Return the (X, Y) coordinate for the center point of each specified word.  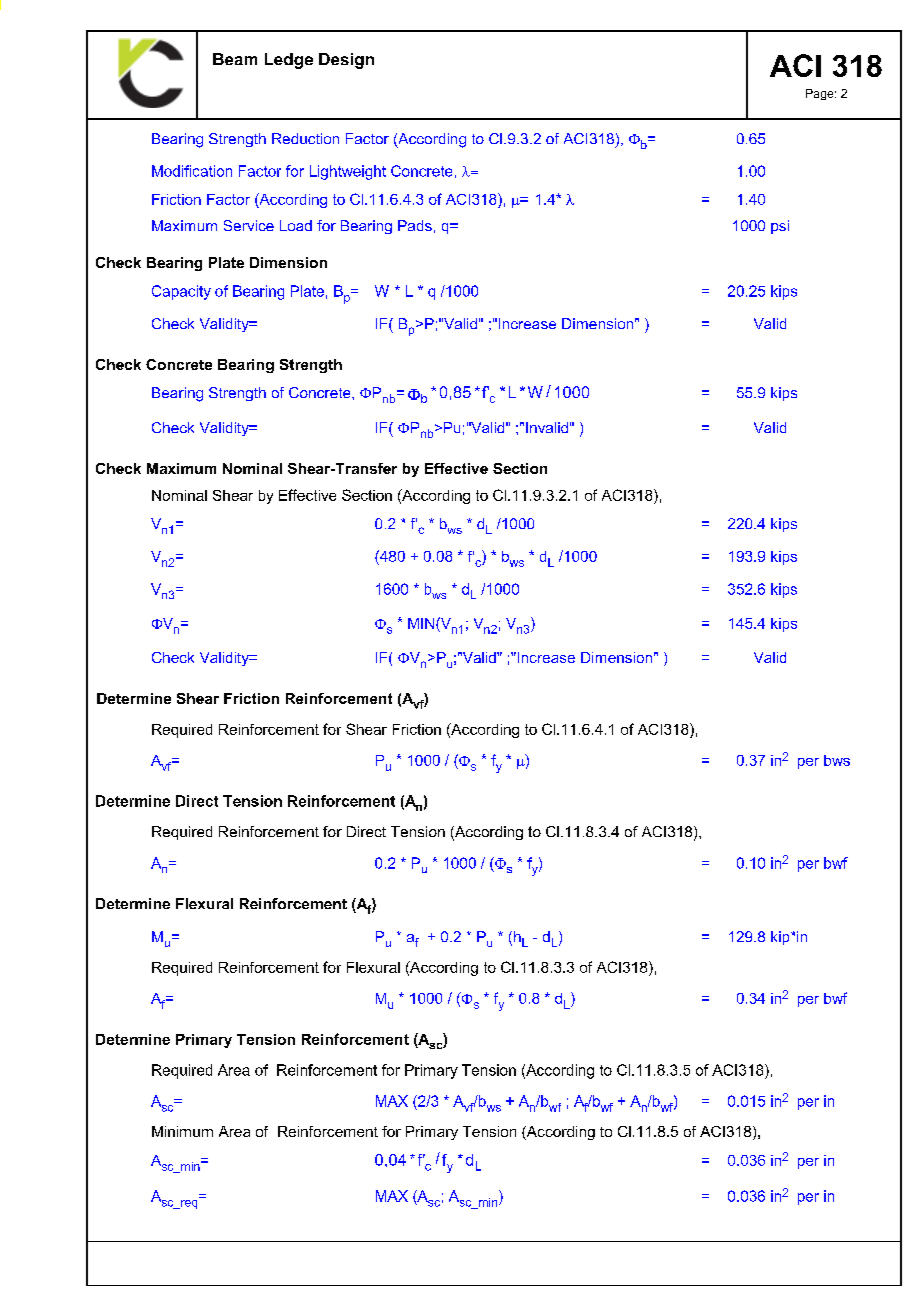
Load (296, 225)
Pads (415, 225)
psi (780, 227)
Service (249, 225)
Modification (192, 171)
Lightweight (348, 172)
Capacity (181, 292)
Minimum (182, 1131)
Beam (235, 59)
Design (346, 61)
